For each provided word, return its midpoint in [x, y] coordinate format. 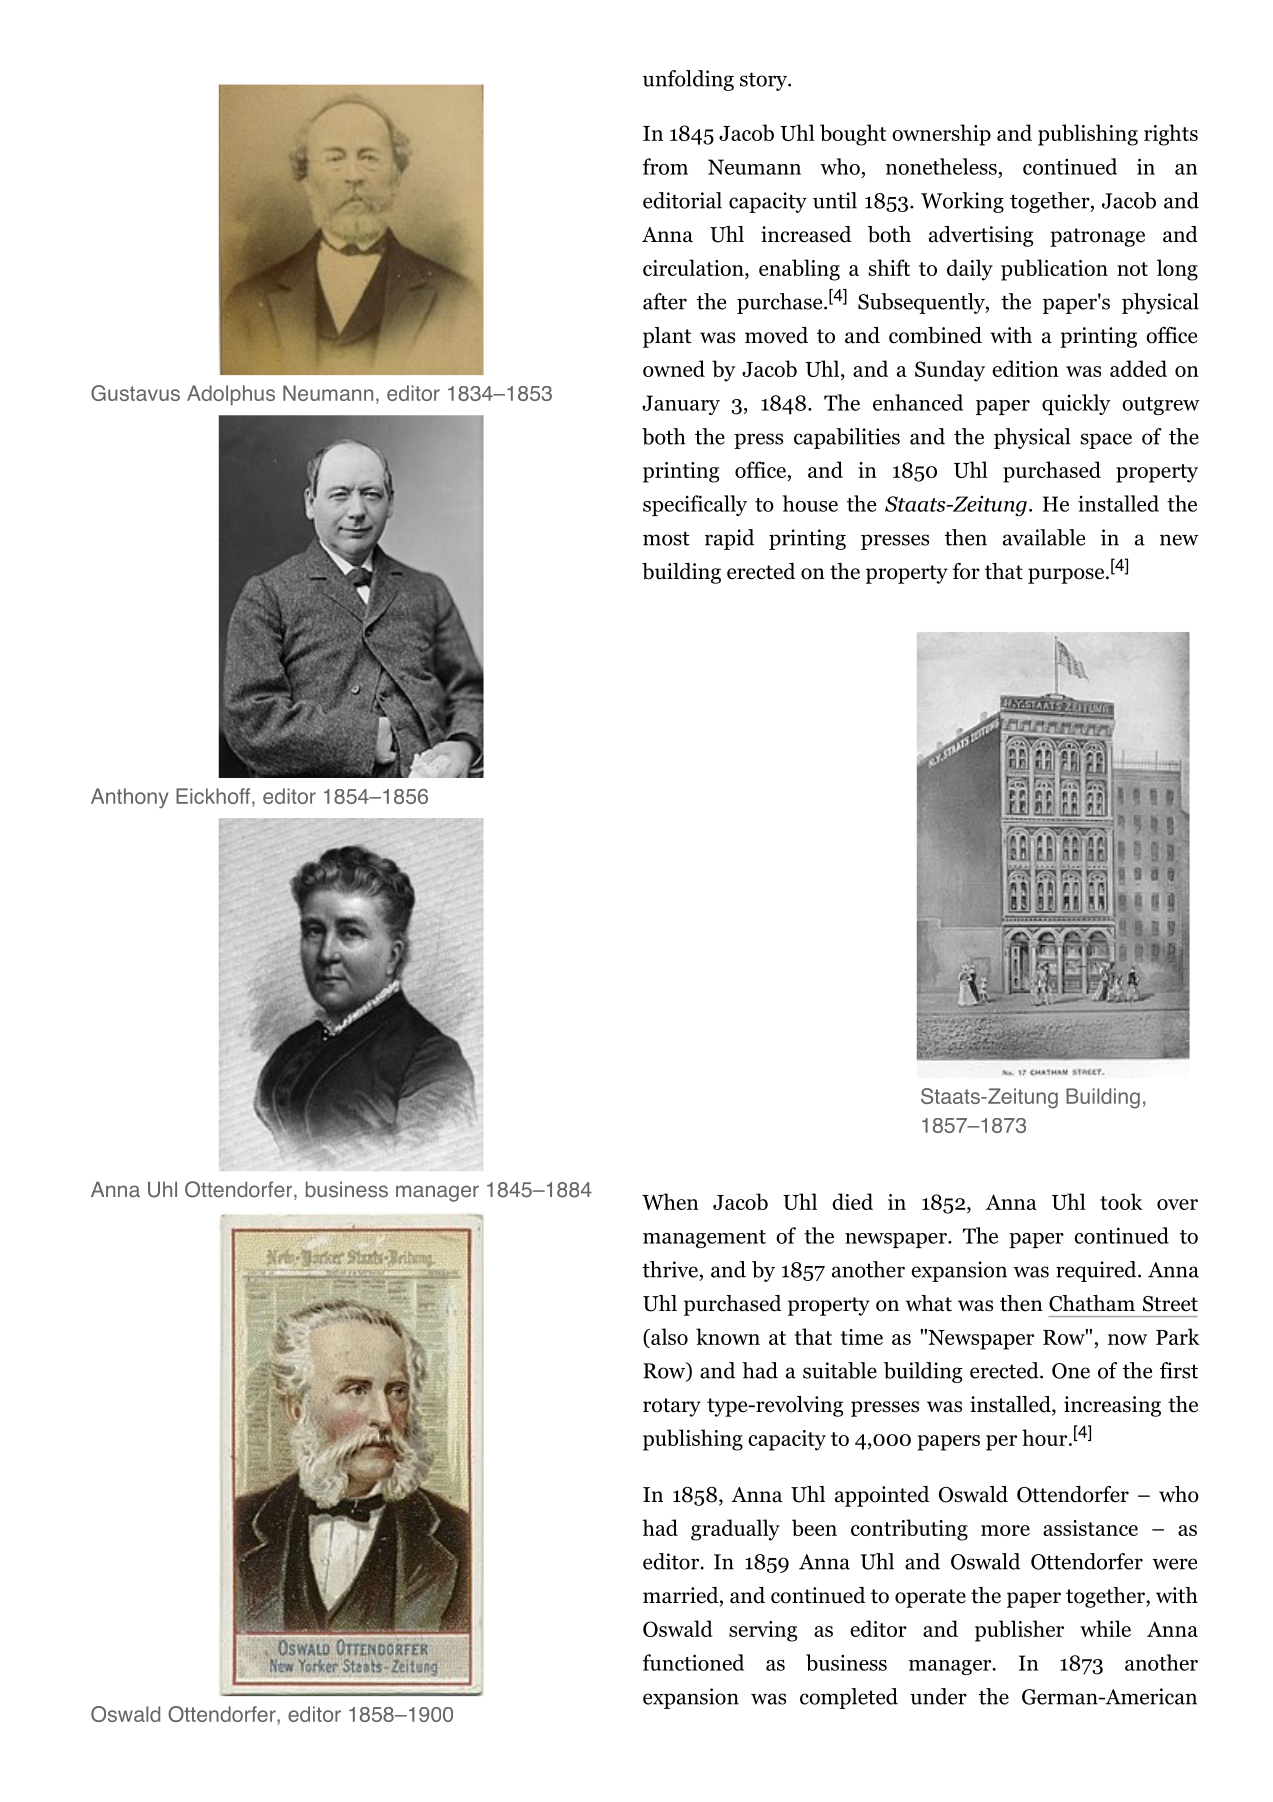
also [668, 1336]
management [704, 1239]
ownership [941, 135]
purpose [1067, 576]
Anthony [130, 798]
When [670, 1201]
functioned [693, 1662]
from [665, 166]
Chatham [1092, 1303]
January [681, 405]
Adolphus [231, 395]
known [728, 1336]
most [666, 538]
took [1121, 1201]
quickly [1076, 404]
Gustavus [135, 393]
